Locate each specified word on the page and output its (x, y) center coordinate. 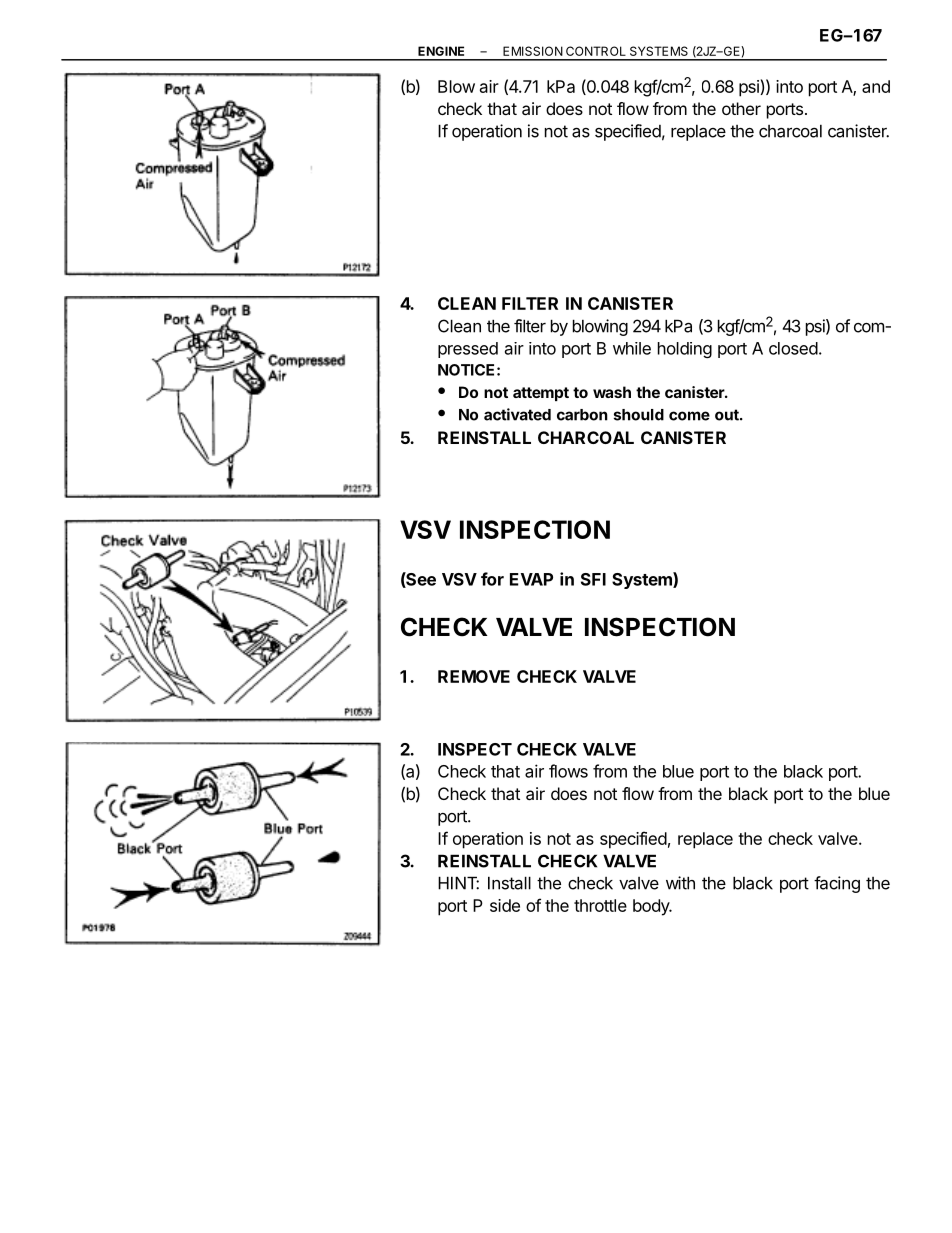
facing (837, 884)
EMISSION (533, 51)
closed (793, 348)
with (680, 883)
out (728, 415)
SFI (593, 579)
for (492, 579)
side (505, 905)
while (632, 348)
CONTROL (596, 51)
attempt (541, 394)
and (876, 86)
